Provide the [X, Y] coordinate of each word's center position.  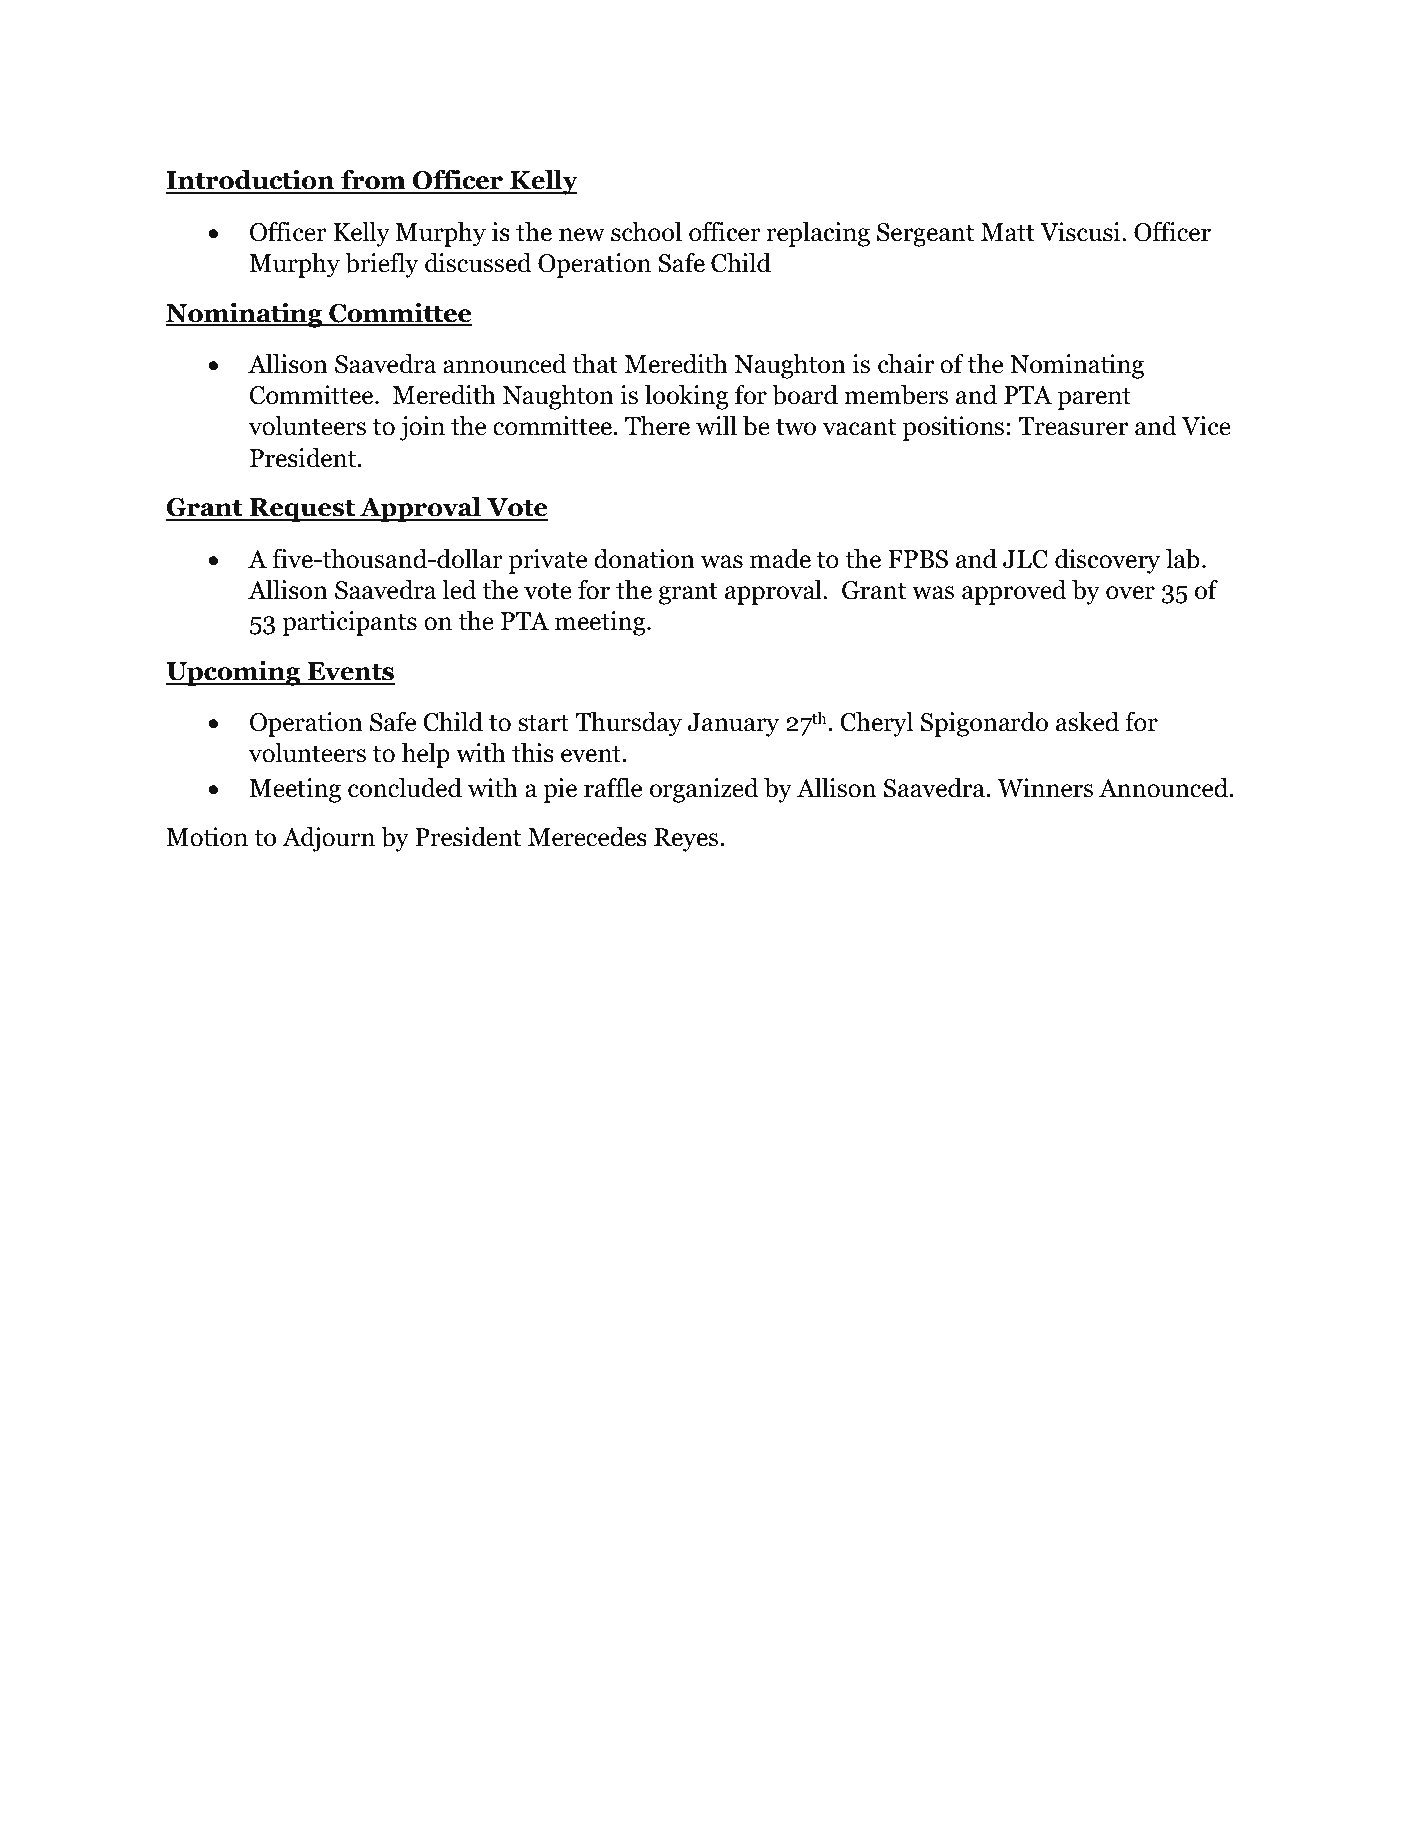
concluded [405, 787]
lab [1183, 558]
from [373, 181]
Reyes [687, 840]
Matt [1008, 232]
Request [302, 510]
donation [644, 559]
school [646, 231]
